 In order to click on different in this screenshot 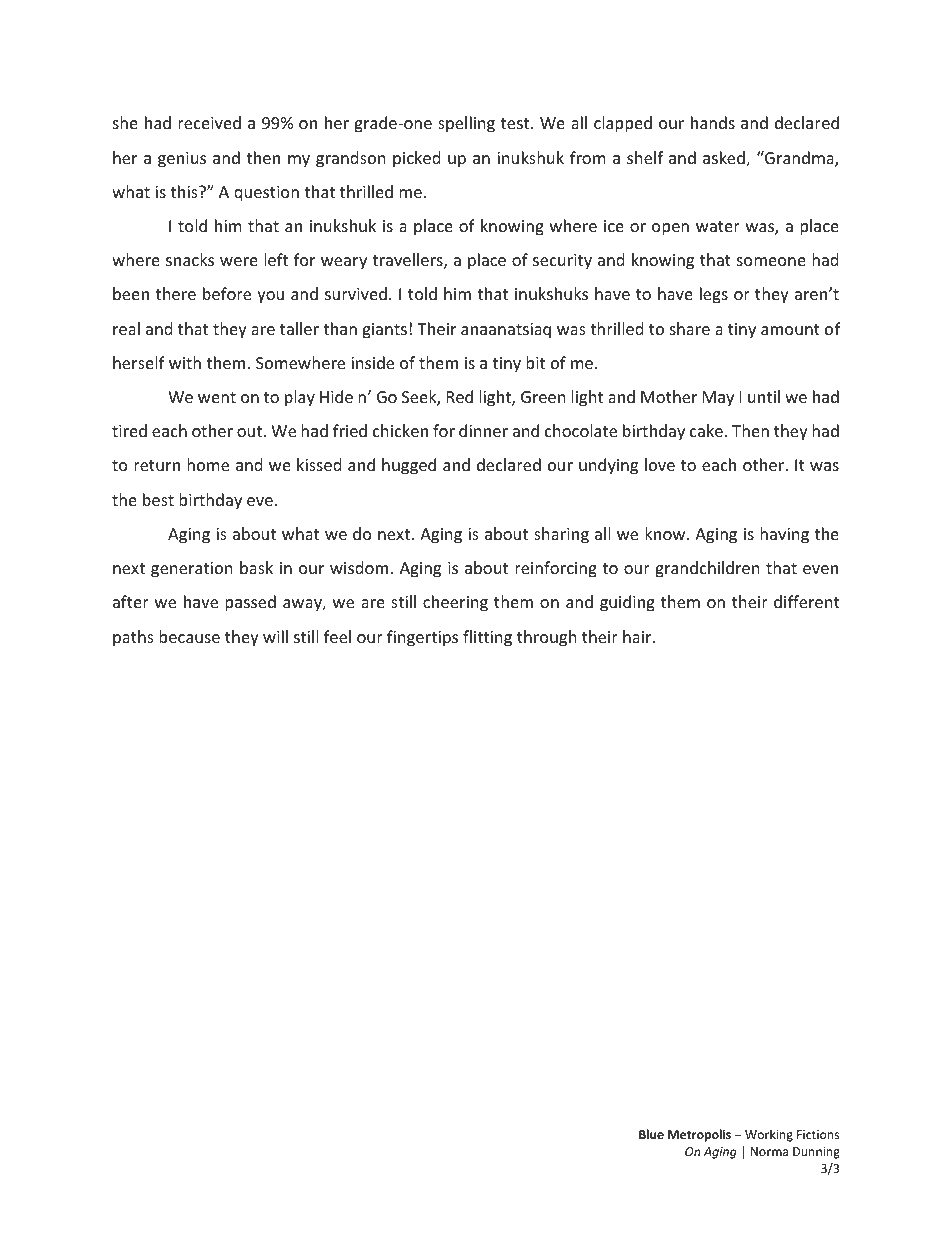, I will do `click(807, 601)`.
